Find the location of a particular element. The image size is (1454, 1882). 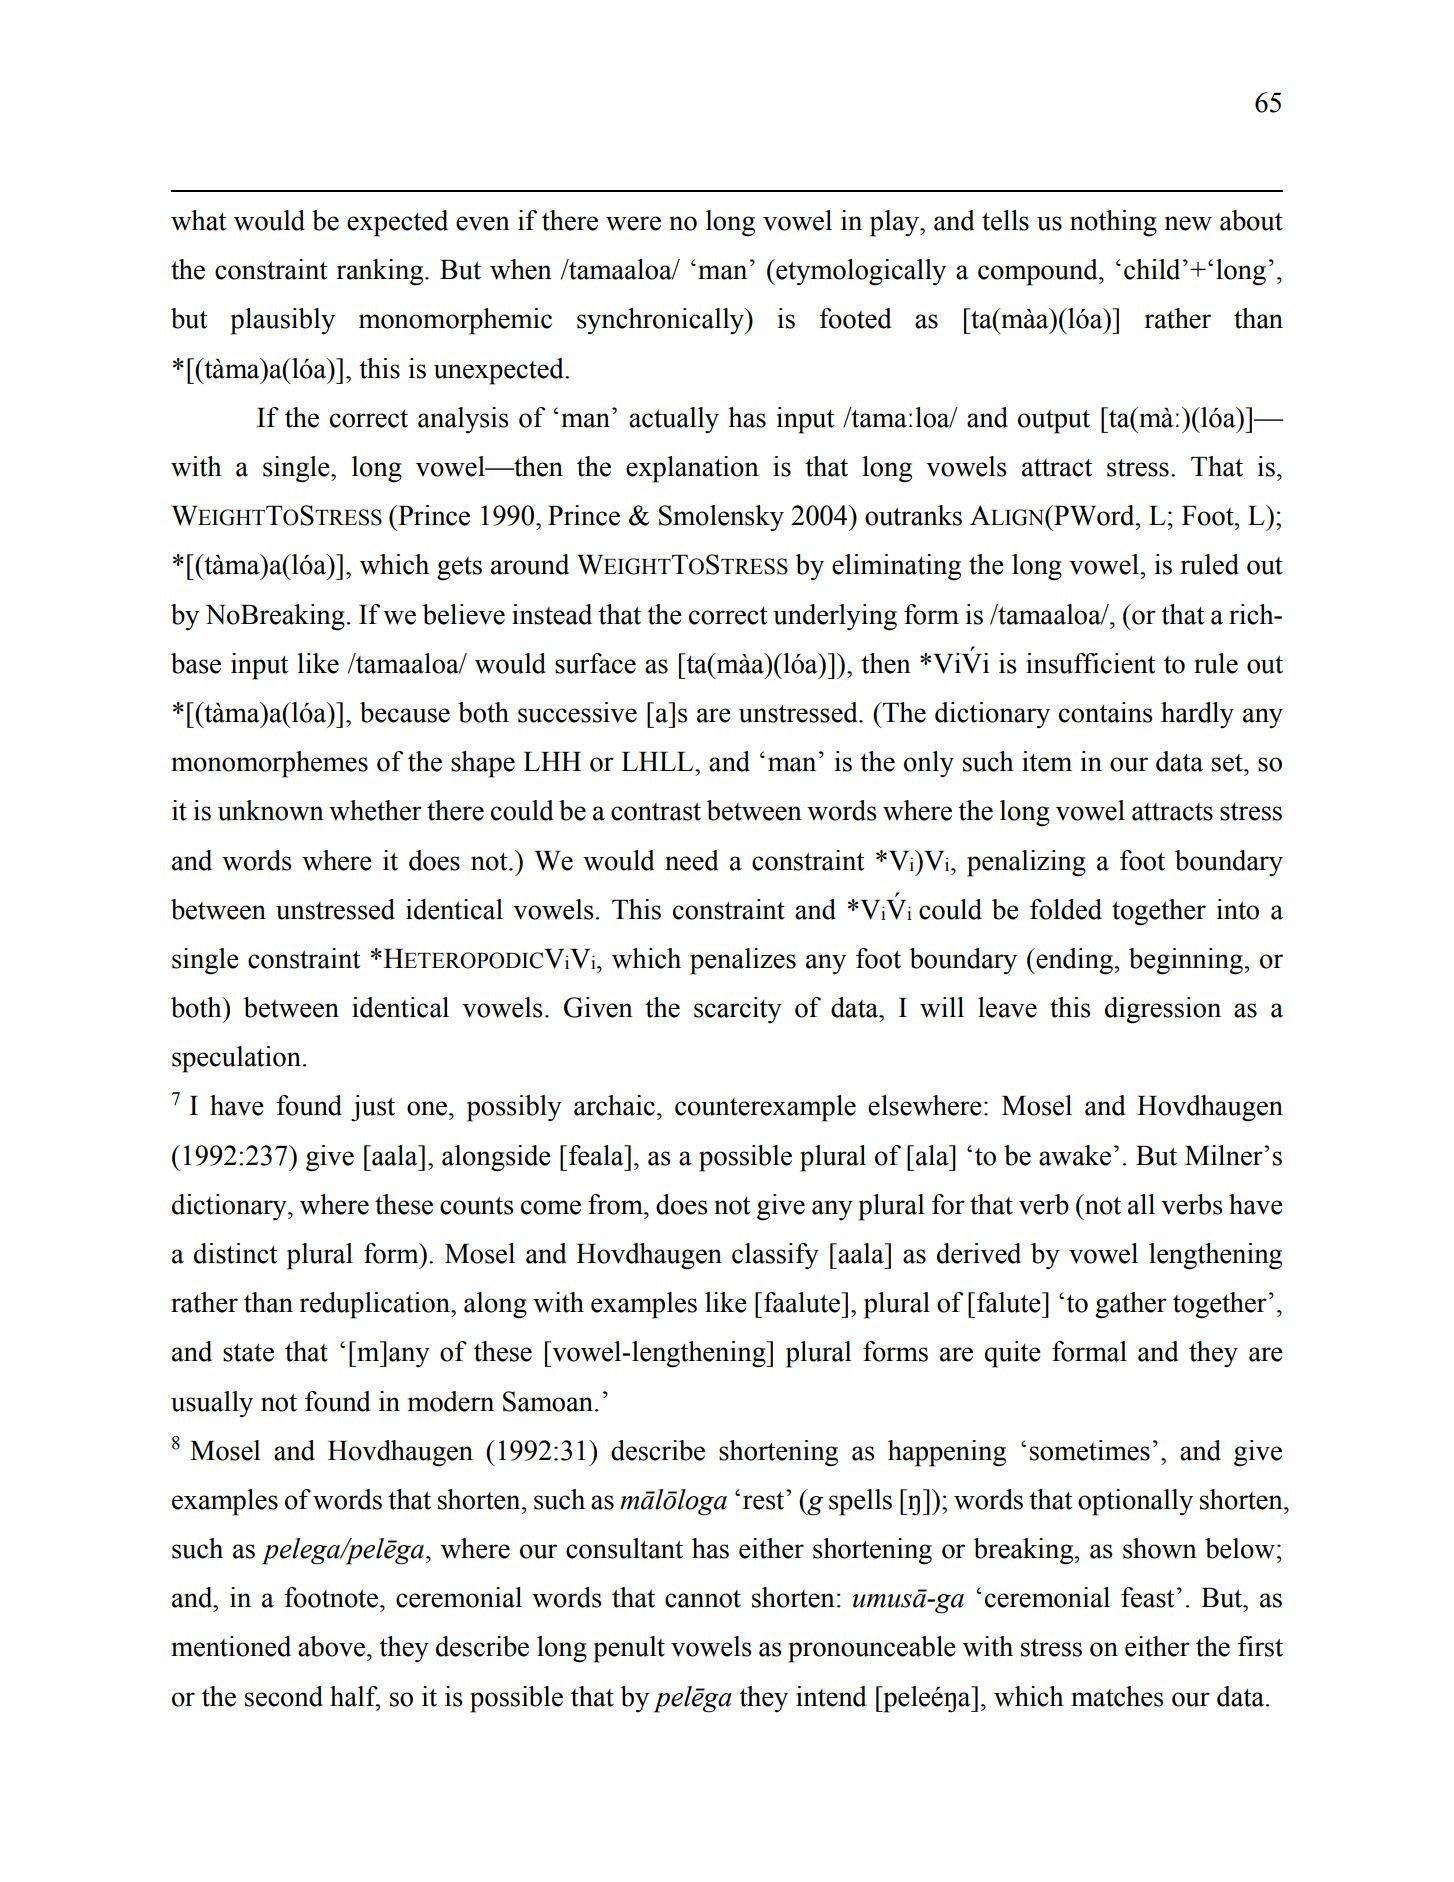

penalizes is located at coordinates (743, 961).
